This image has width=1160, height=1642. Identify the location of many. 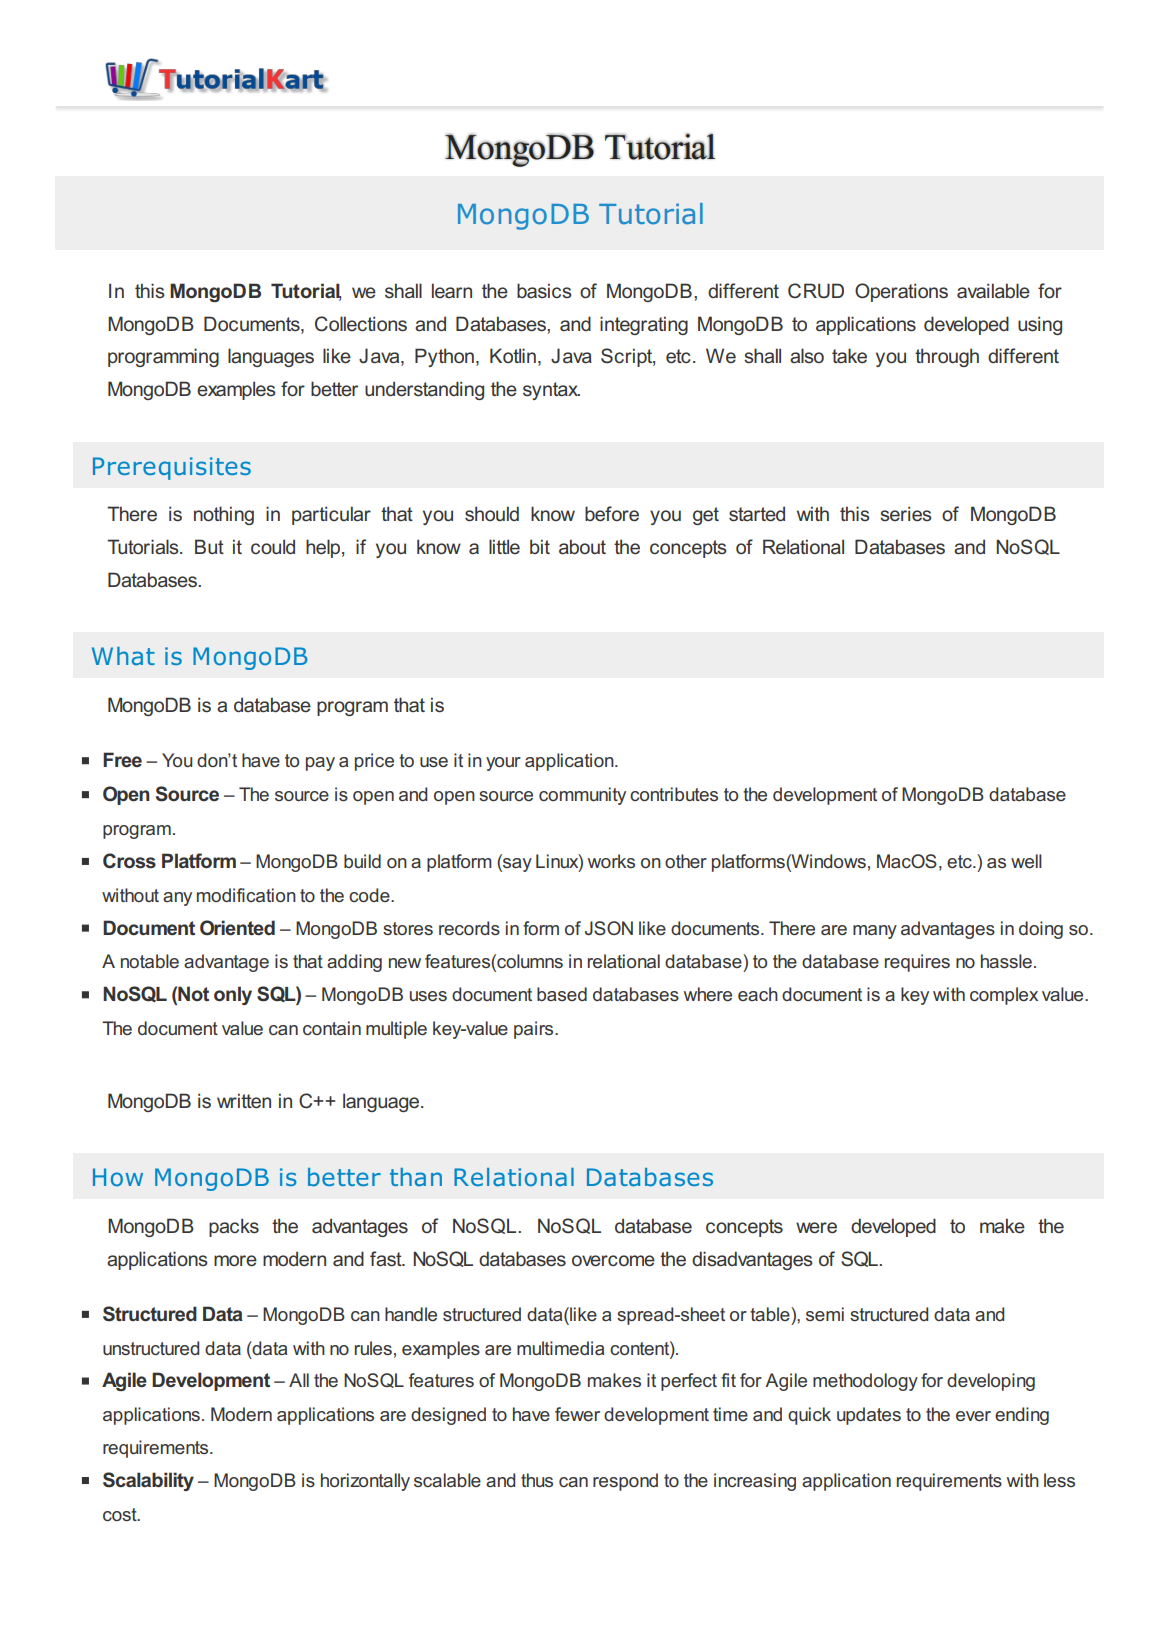
(875, 932).
